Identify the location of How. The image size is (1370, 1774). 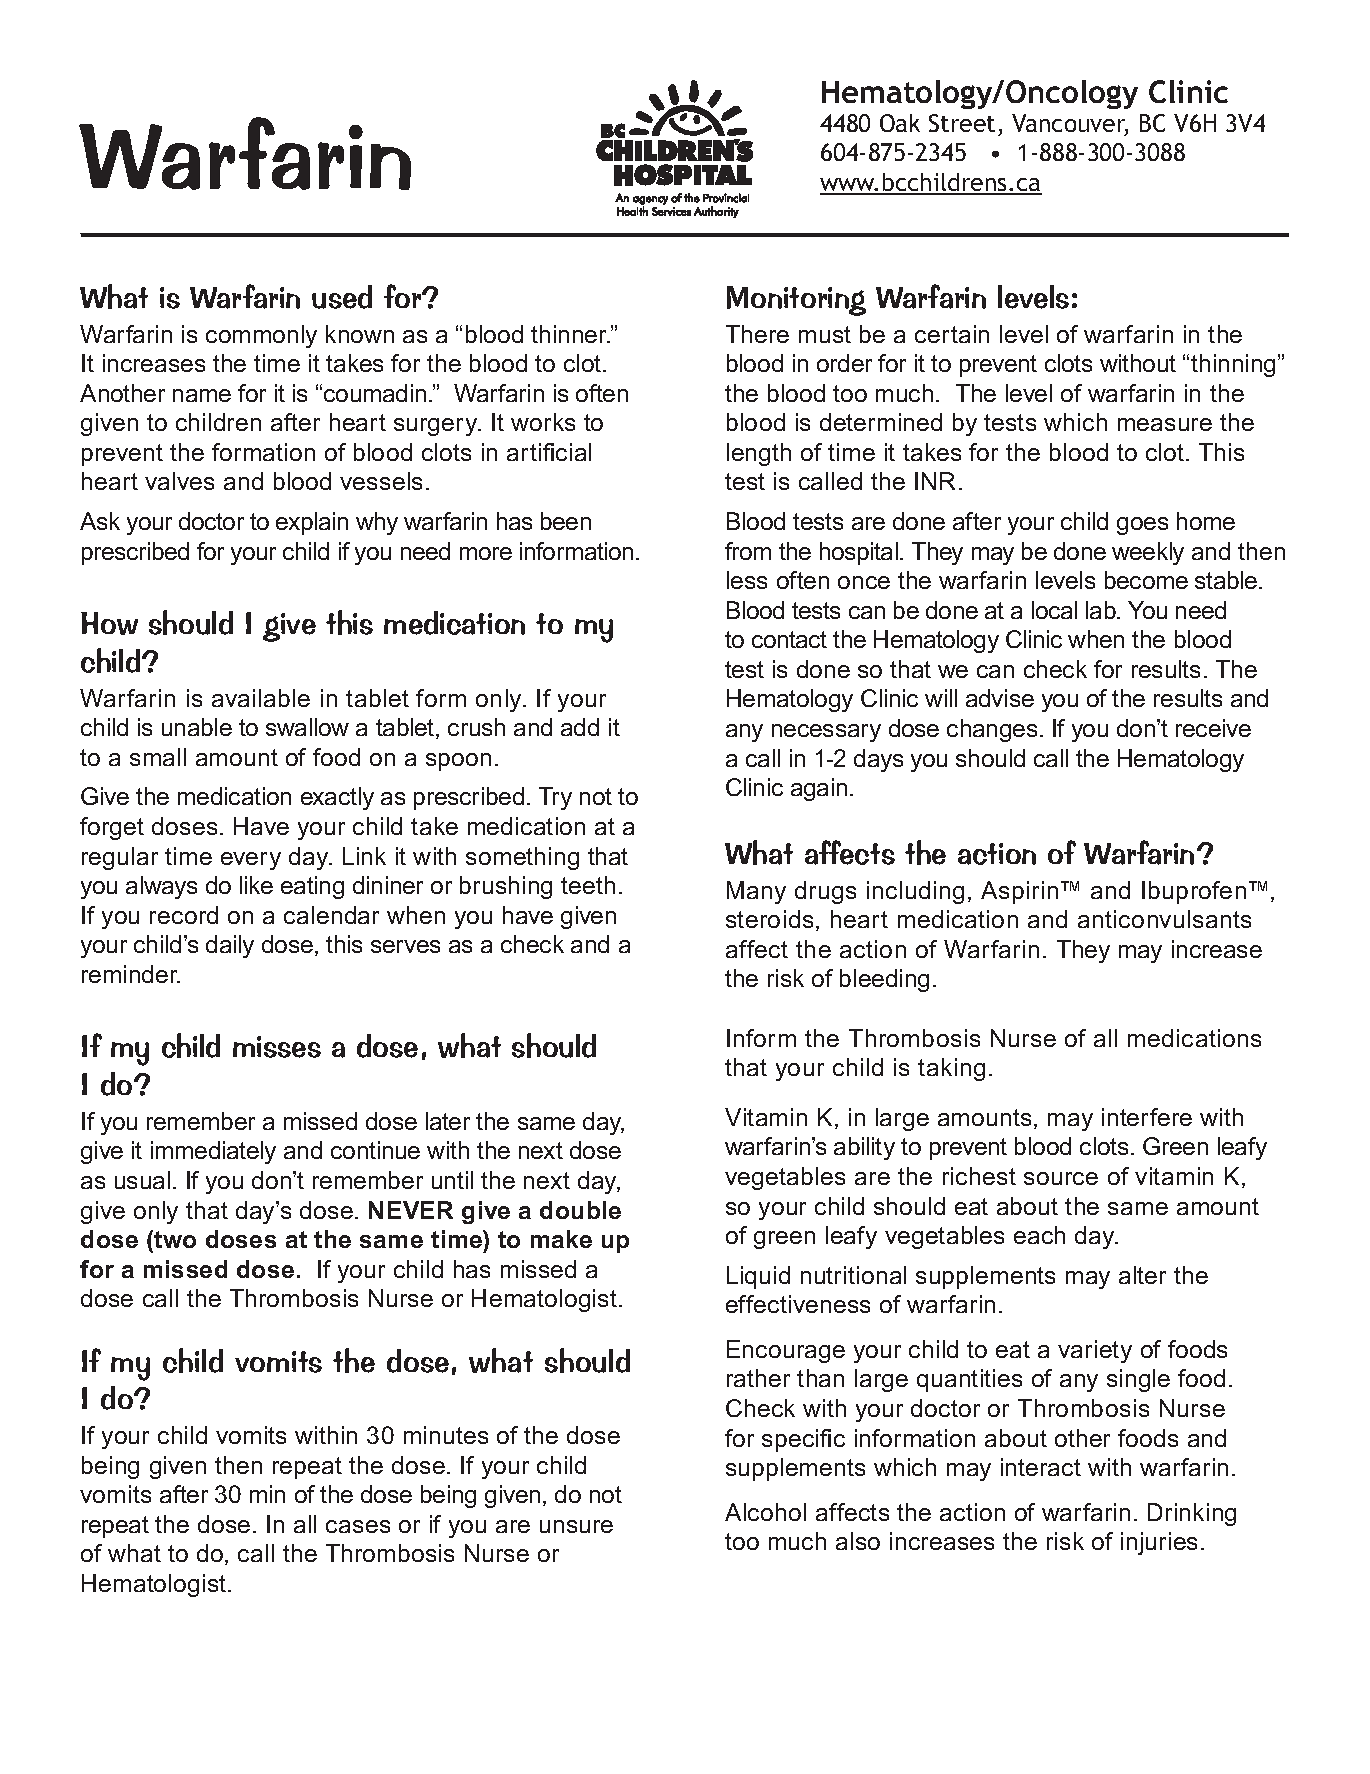
(109, 623).
